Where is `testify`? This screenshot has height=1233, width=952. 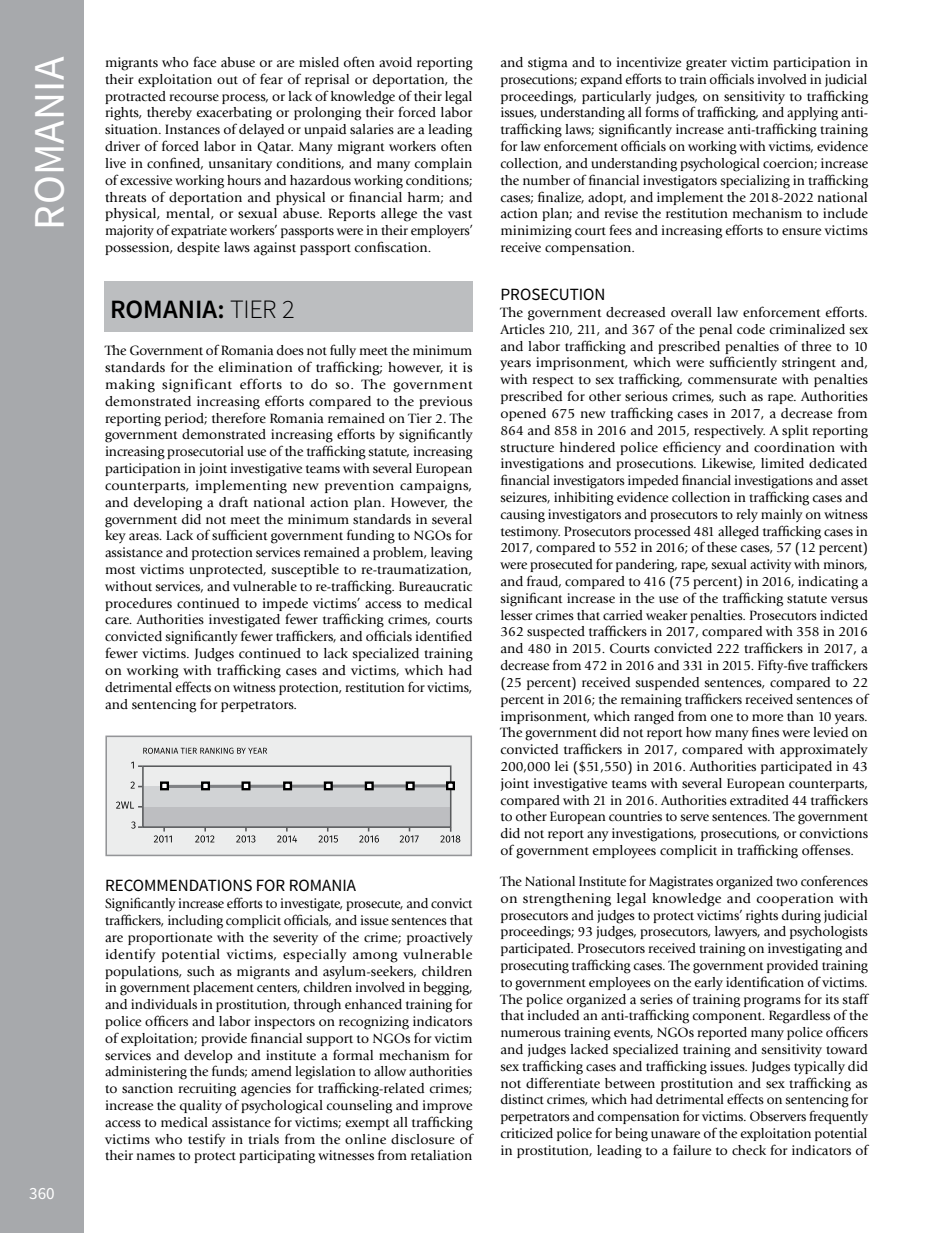
testify is located at coordinates (207, 1140).
